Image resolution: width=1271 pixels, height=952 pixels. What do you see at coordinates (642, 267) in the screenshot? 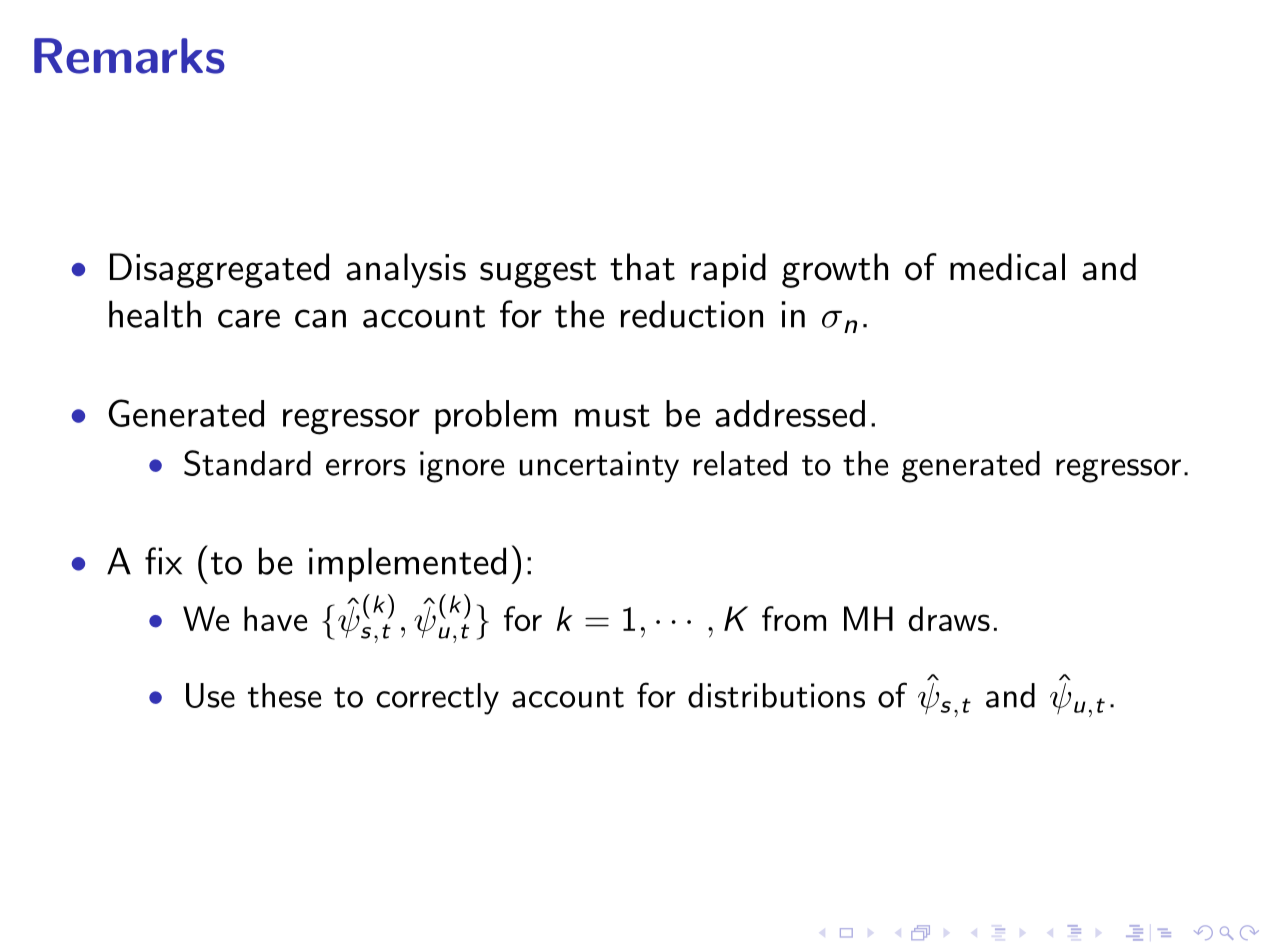
I see `that` at bounding box center [642, 267].
